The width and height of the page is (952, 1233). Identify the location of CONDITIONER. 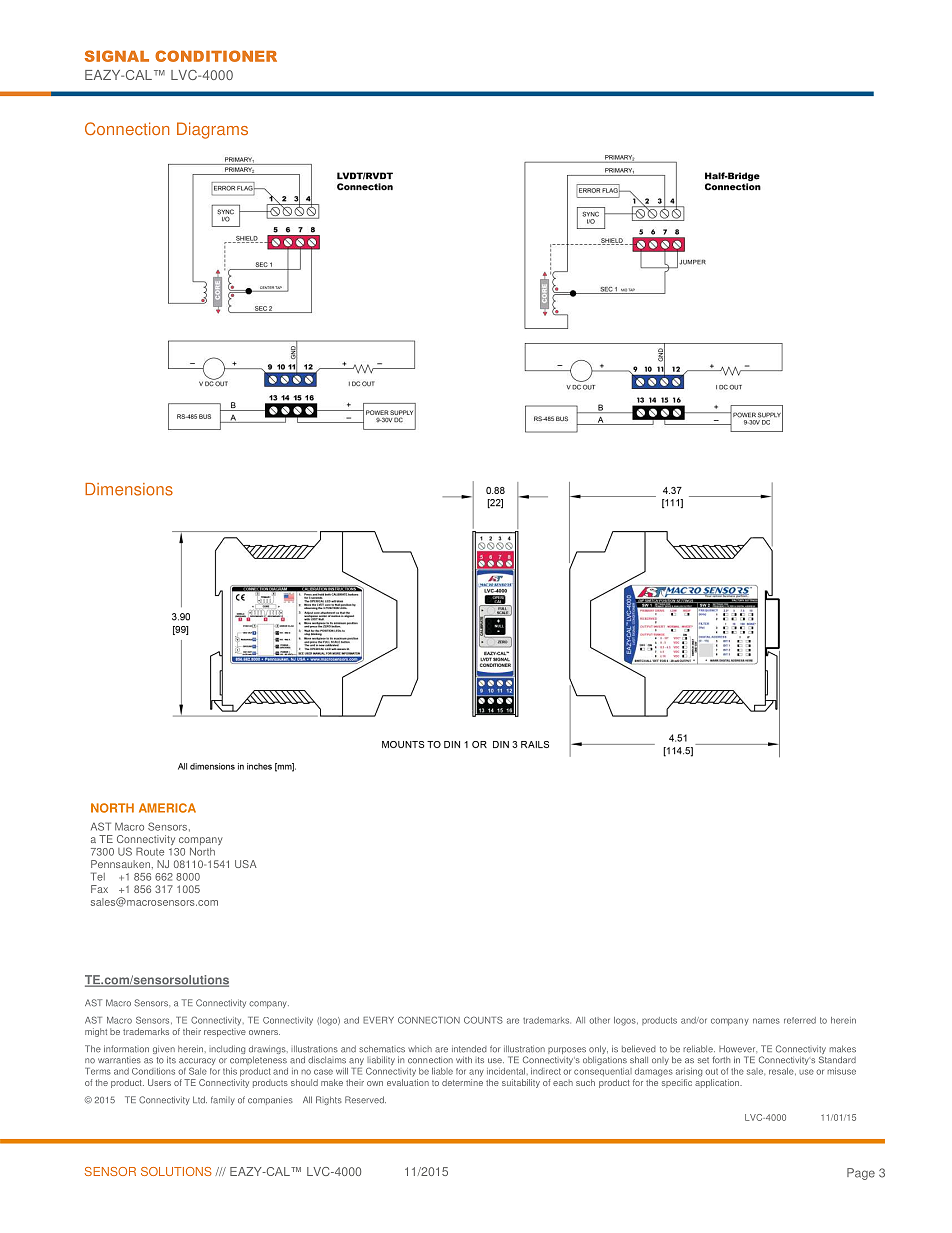
(216, 56).
